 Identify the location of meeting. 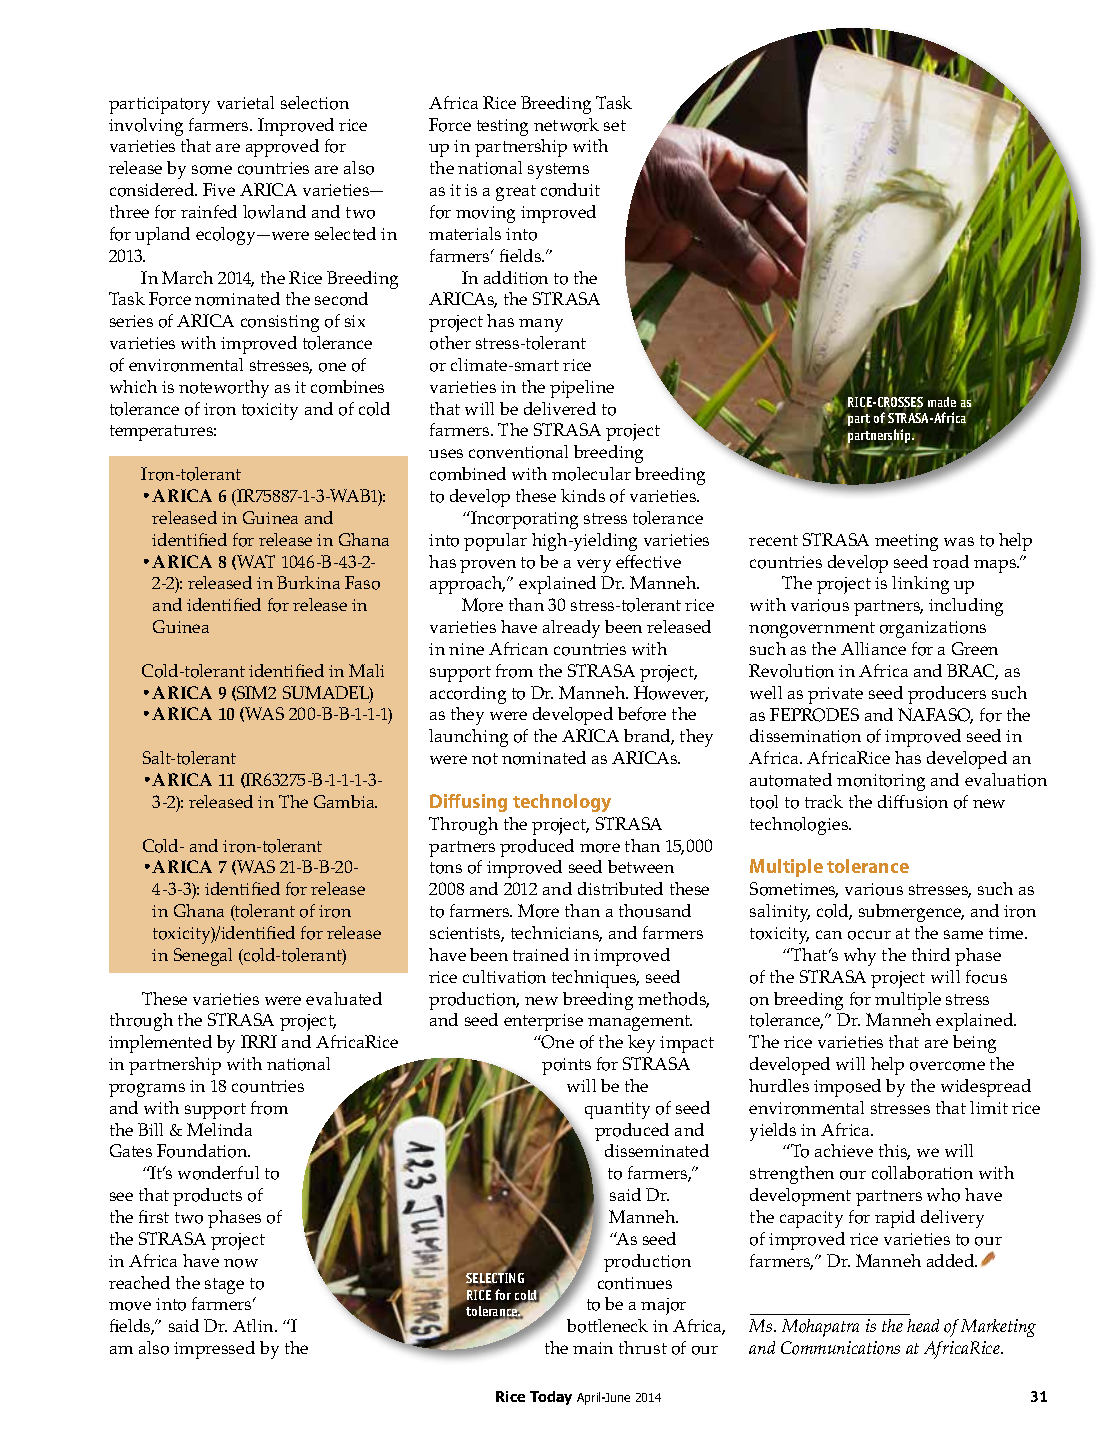
(906, 542).
